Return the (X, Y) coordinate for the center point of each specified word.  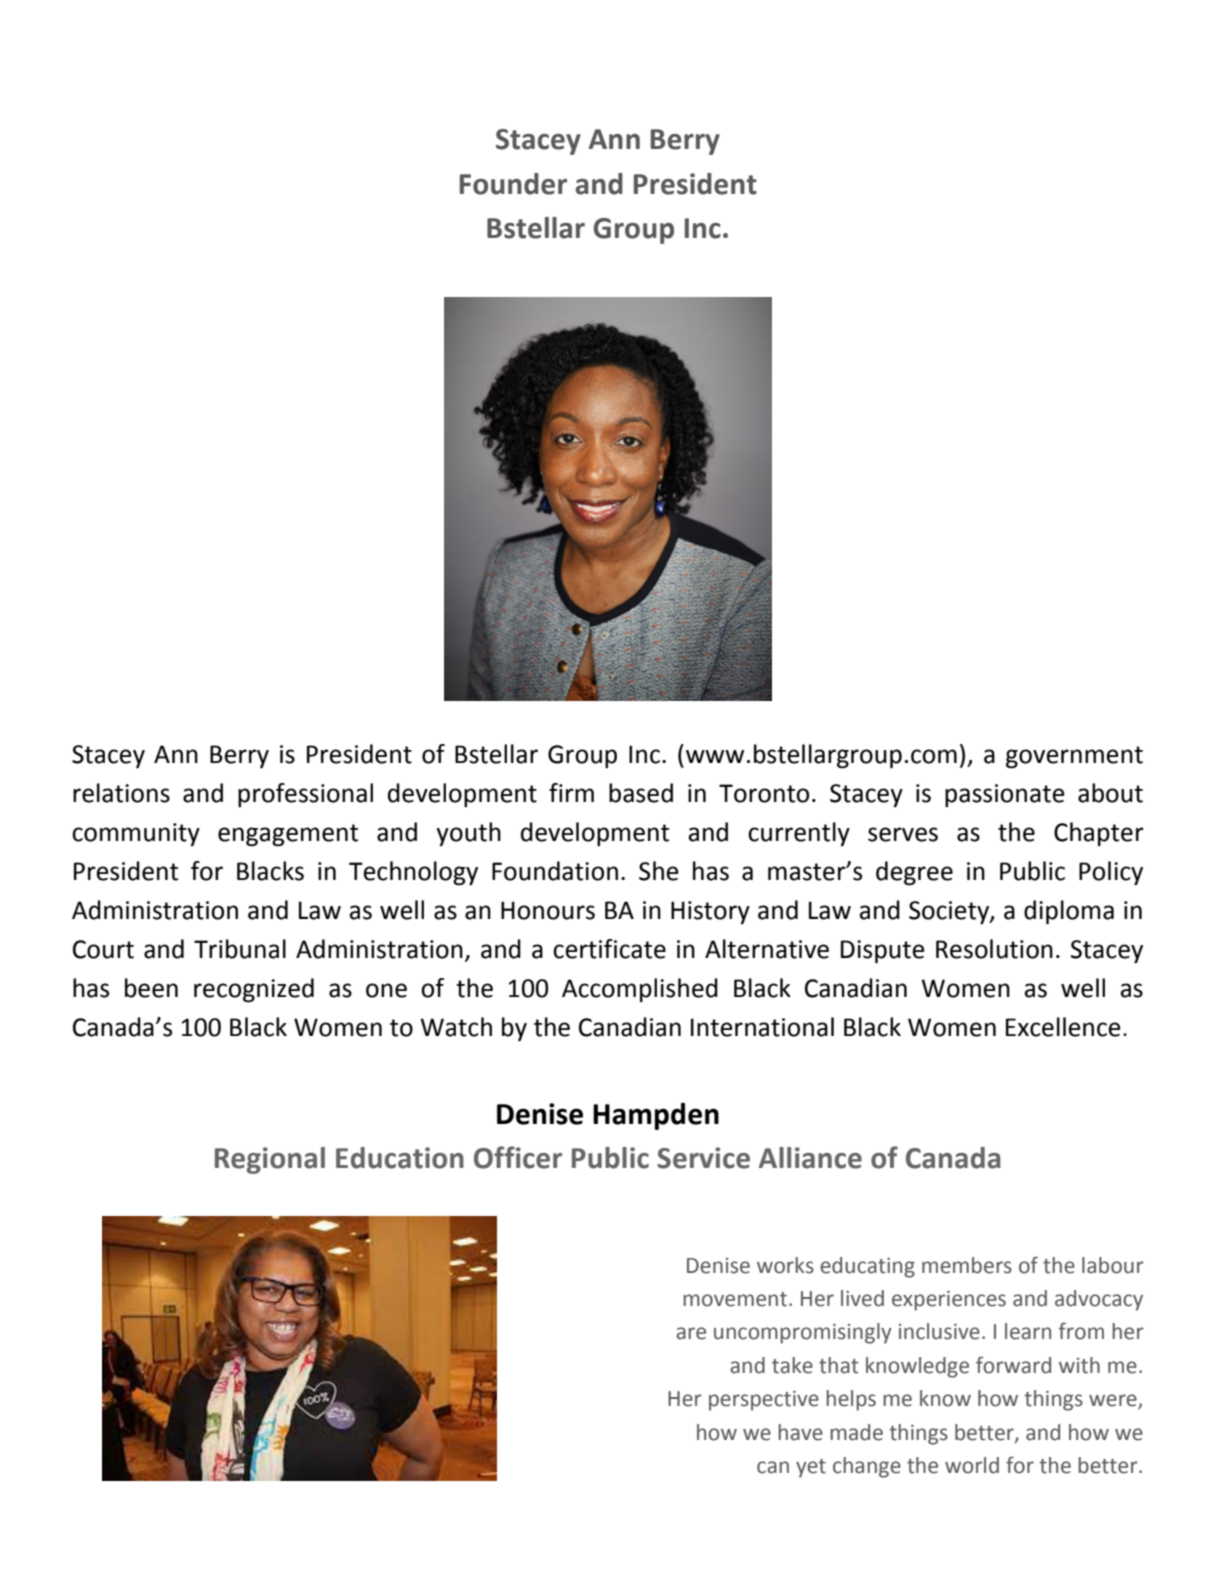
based (641, 793)
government (1074, 757)
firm (571, 792)
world (972, 1465)
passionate (1005, 795)
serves (903, 834)
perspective (764, 1401)
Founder (513, 184)
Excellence (1063, 1027)
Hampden (656, 1116)
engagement (288, 835)
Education (400, 1158)
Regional (270, 1160)
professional (305, 795)
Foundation (555, 871)
